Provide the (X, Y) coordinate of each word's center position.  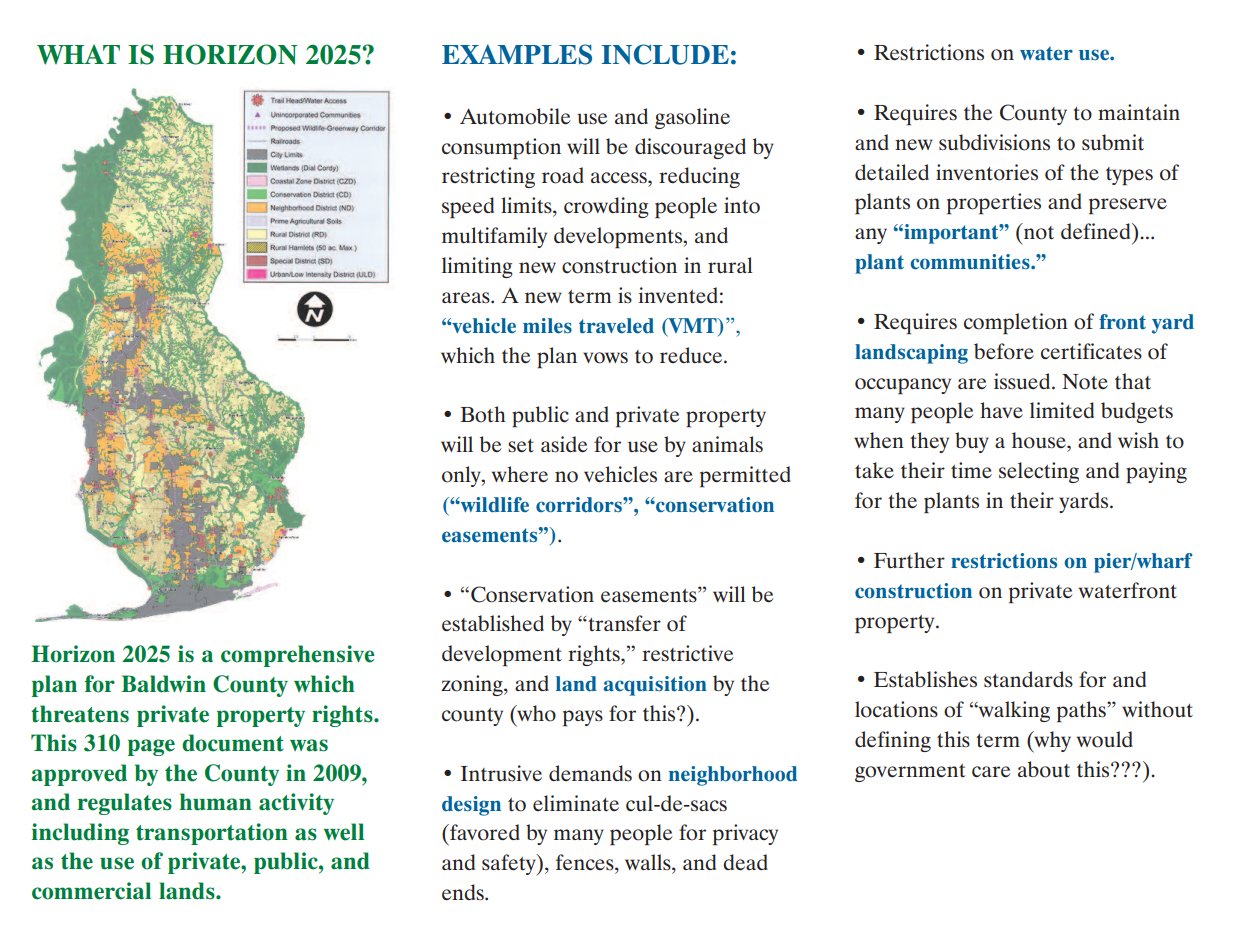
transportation (212, 834)
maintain (1139, 112)
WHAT (78, 55)
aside (564, 444)
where (520, 474)
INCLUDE (665, 54)
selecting (1039, 472)
